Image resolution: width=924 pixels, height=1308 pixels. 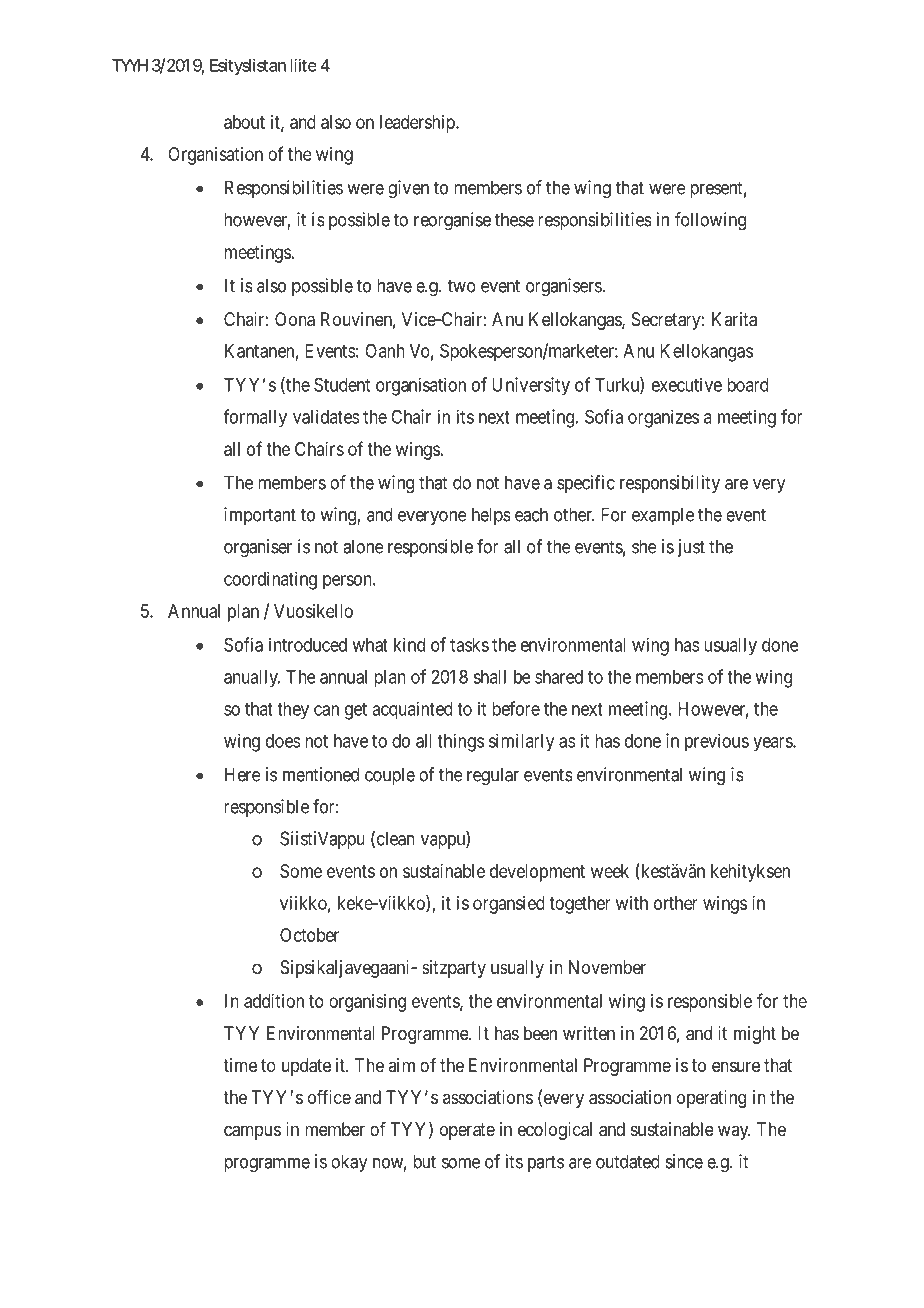 I want to click on operate, so click(x=467, y=1131).
